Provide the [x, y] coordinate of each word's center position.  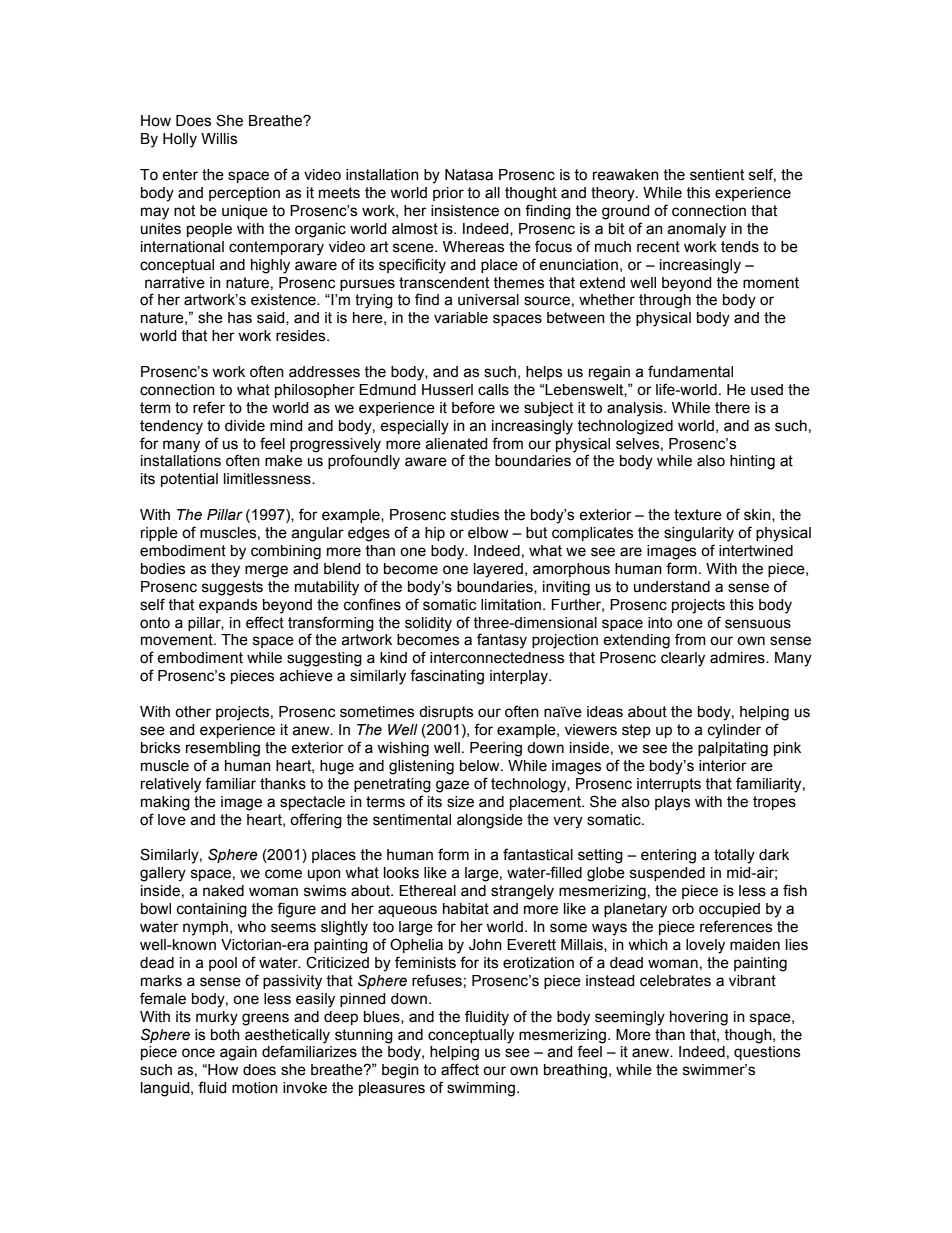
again [238, 1053]
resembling [223, 749]
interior [723, 766]
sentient [717, 175]
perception [244, 194]
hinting [752, 462]
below [481, 766]
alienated [456, 444]
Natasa [469, 175]
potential [189, 480]
